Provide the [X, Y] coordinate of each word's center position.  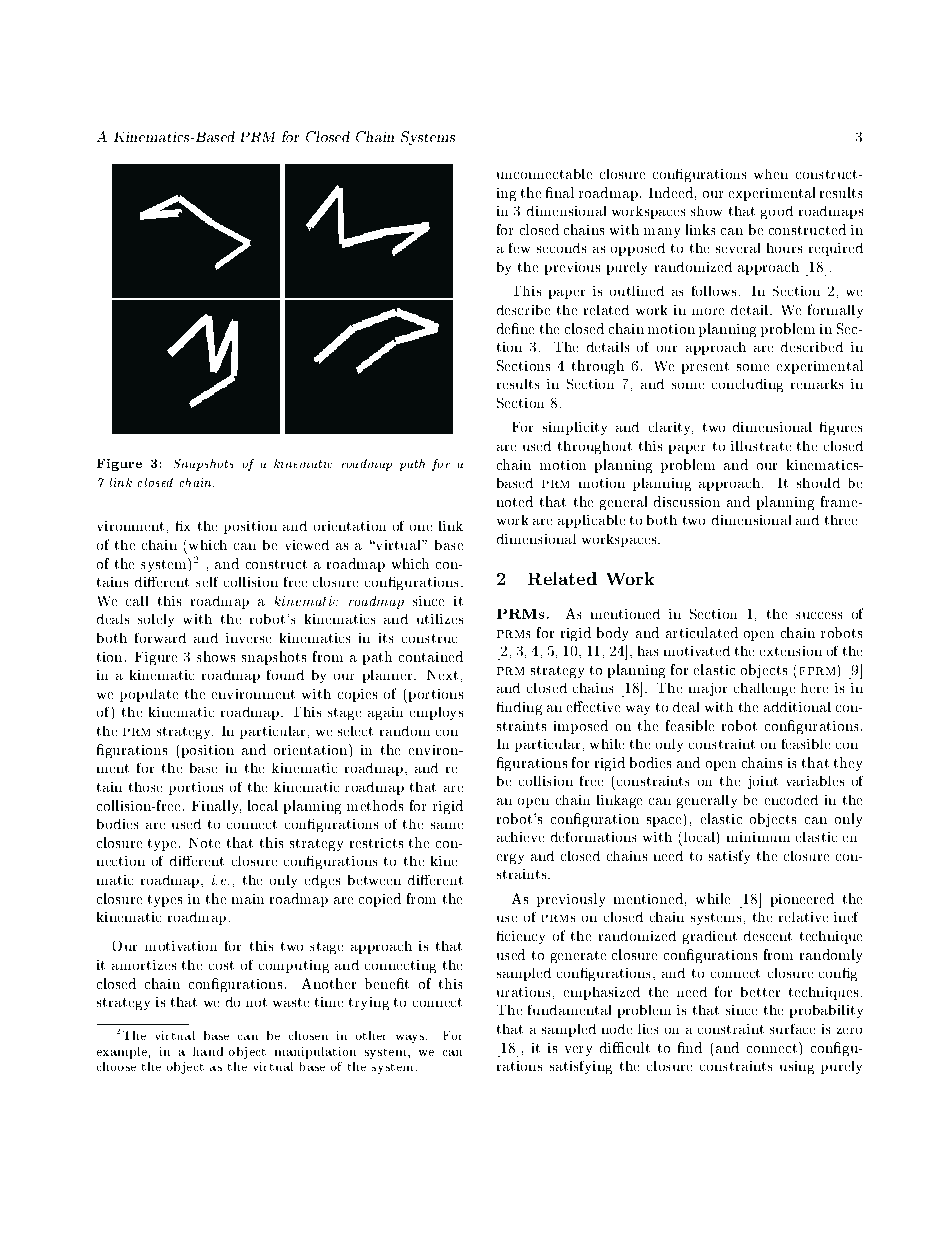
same [447, 825]
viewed [307, 544]
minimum [759, 837]
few [519, 247]
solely [156, 620]
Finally [216, 807]
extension [790, 651]
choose [116, 1067]
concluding [748, 386]
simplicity [575, 428]
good [777, 212]
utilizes [440, 619]
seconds [562, 247]
